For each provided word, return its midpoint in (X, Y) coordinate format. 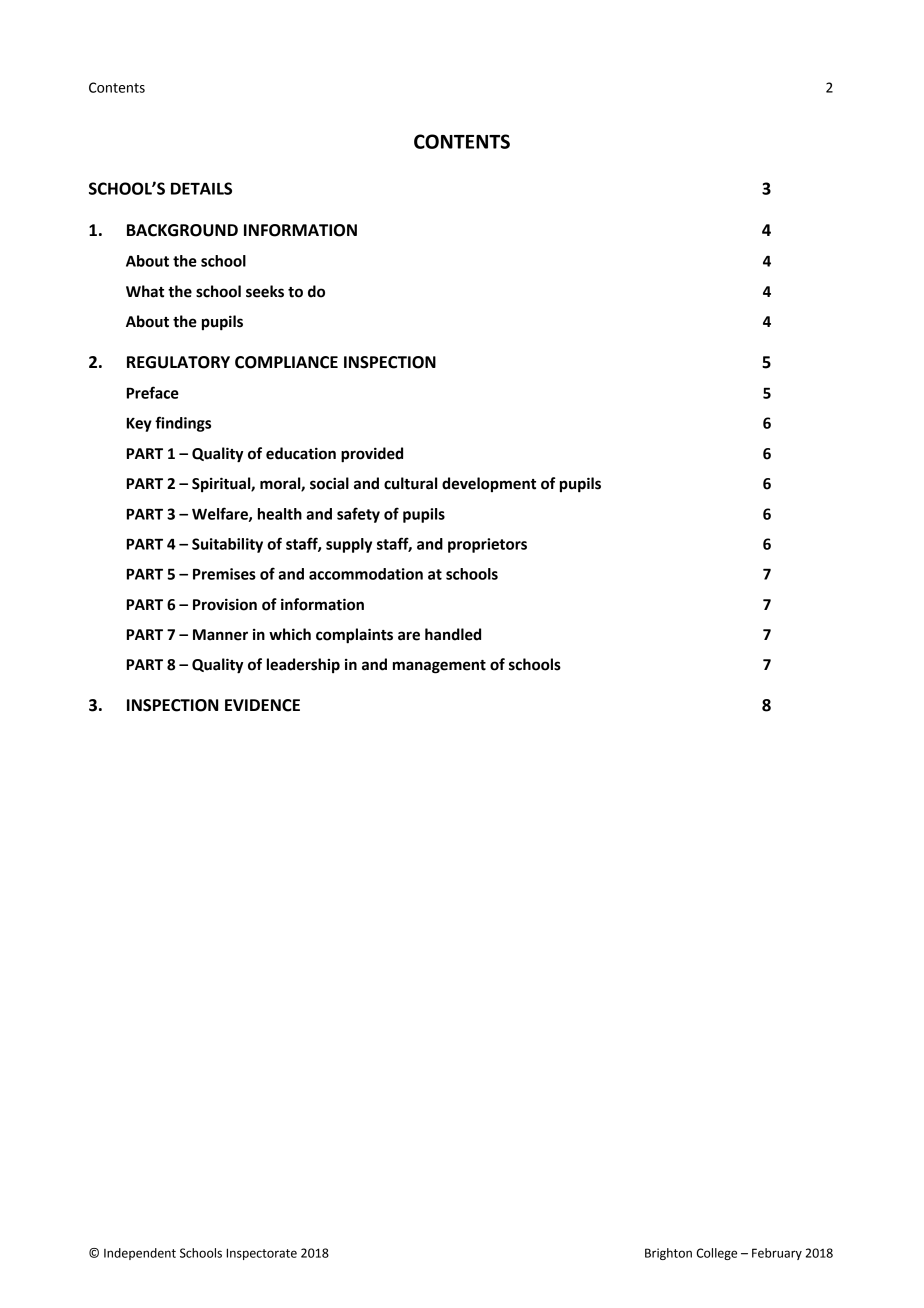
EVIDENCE (262, 705)
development (489, 484)
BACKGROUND (182, 230)
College (717, 1254)
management (439, 667)
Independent (140, 1254)
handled (453, 634)
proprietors (487, 545)
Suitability (227, 545)
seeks (265, 291)
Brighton (668, 1254)
